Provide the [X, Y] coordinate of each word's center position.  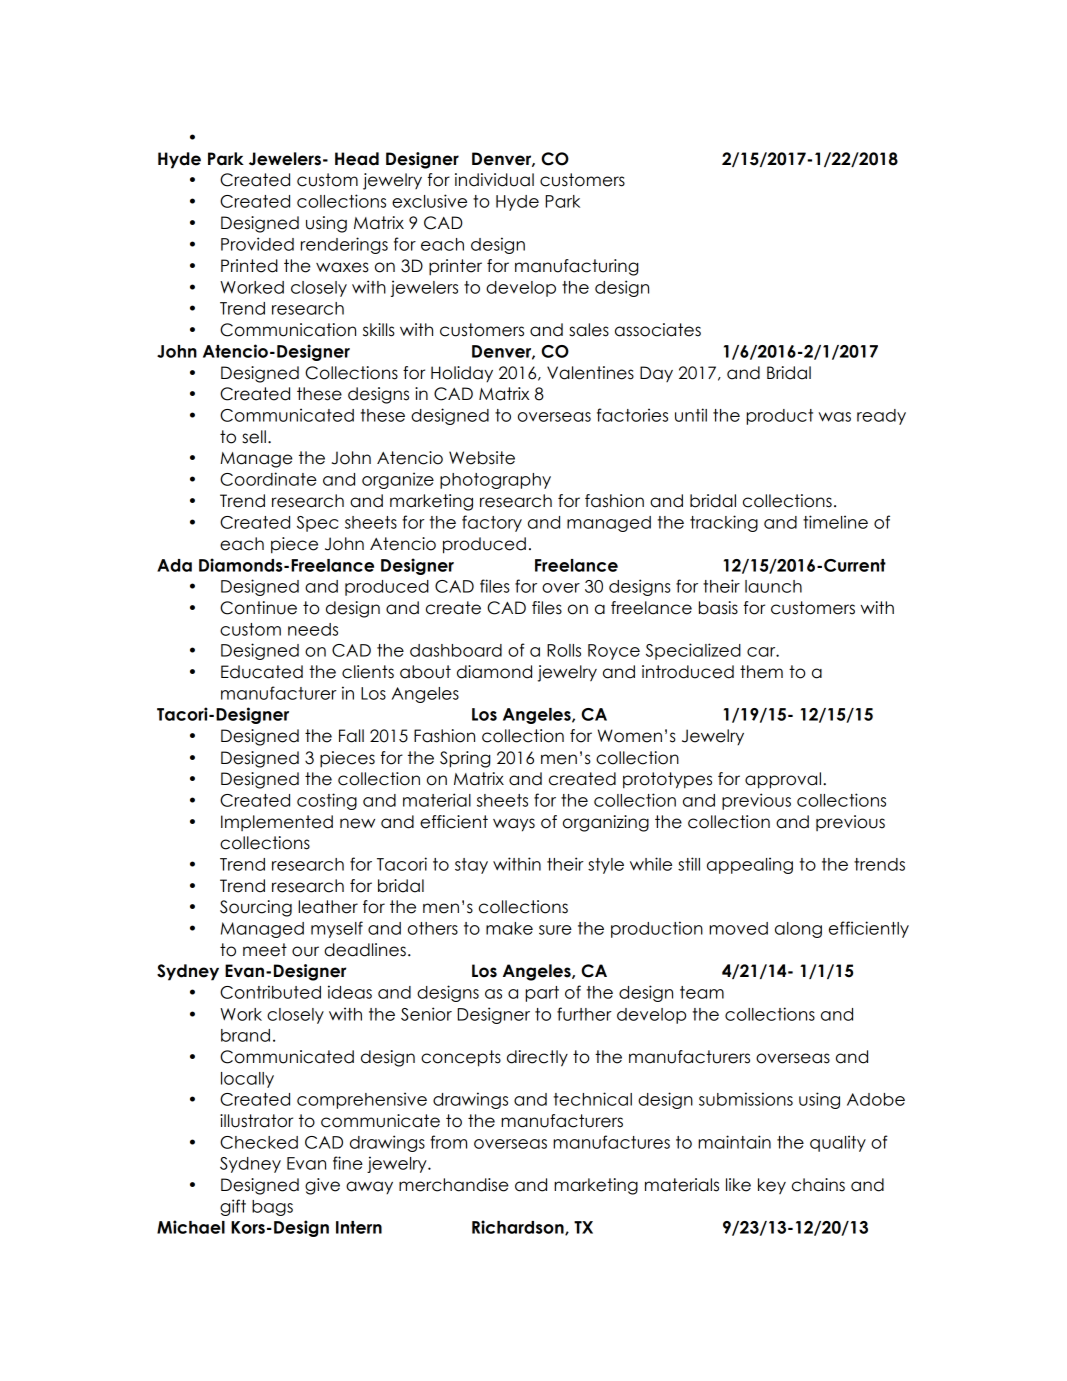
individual [494, 180]
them [761, 672]
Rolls [564, 650]
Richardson [519, 1227]
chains [818, 1185]
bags [272, 1208]
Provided [257, 244]
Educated [262, 672]
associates [658, 330]
